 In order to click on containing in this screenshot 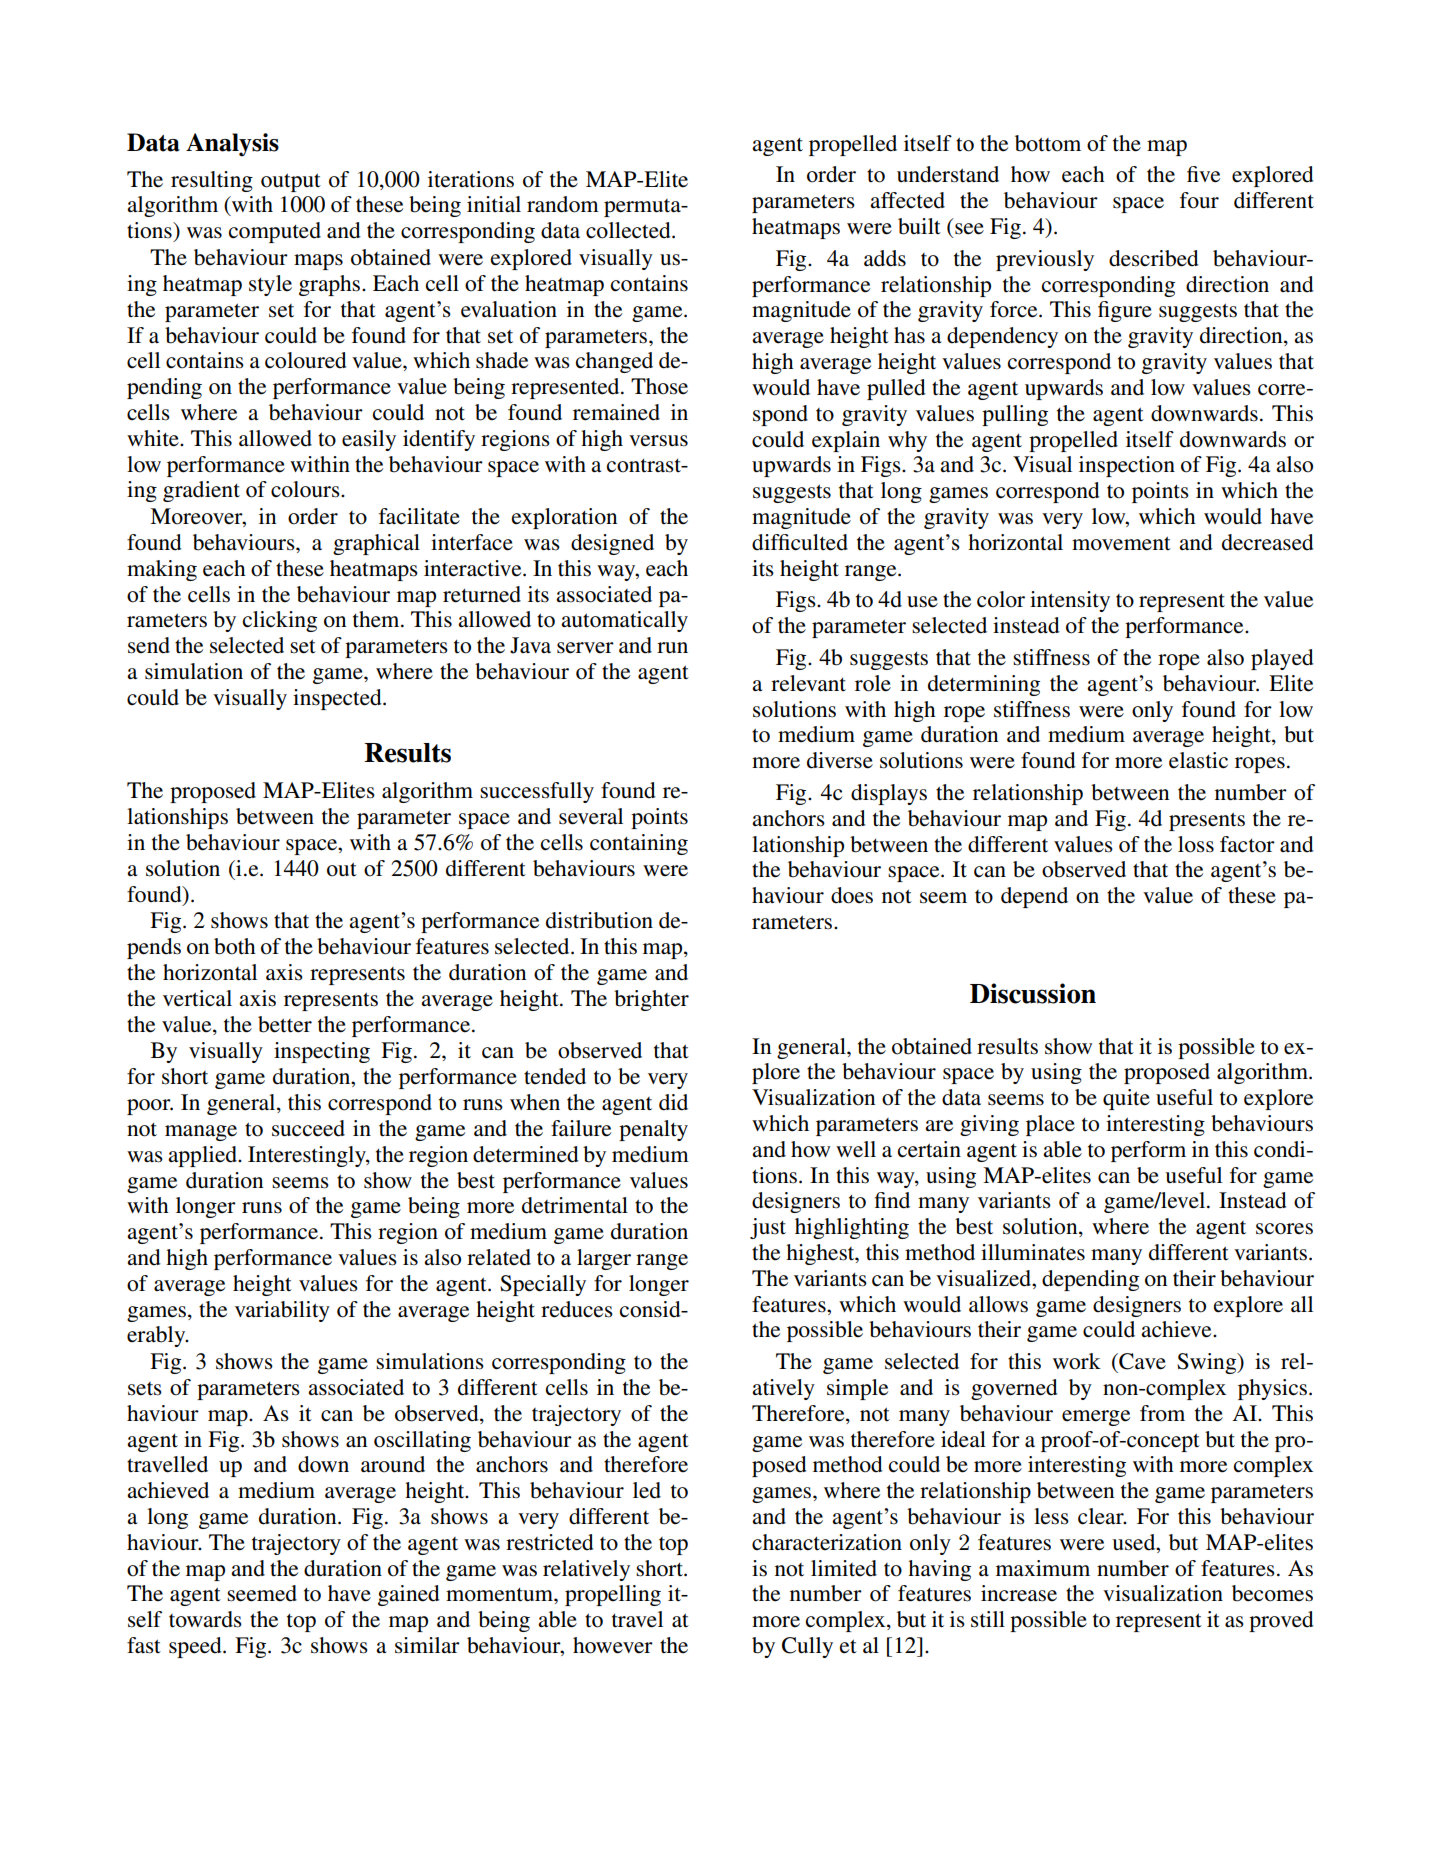, I will do `click(639, 844)`.
